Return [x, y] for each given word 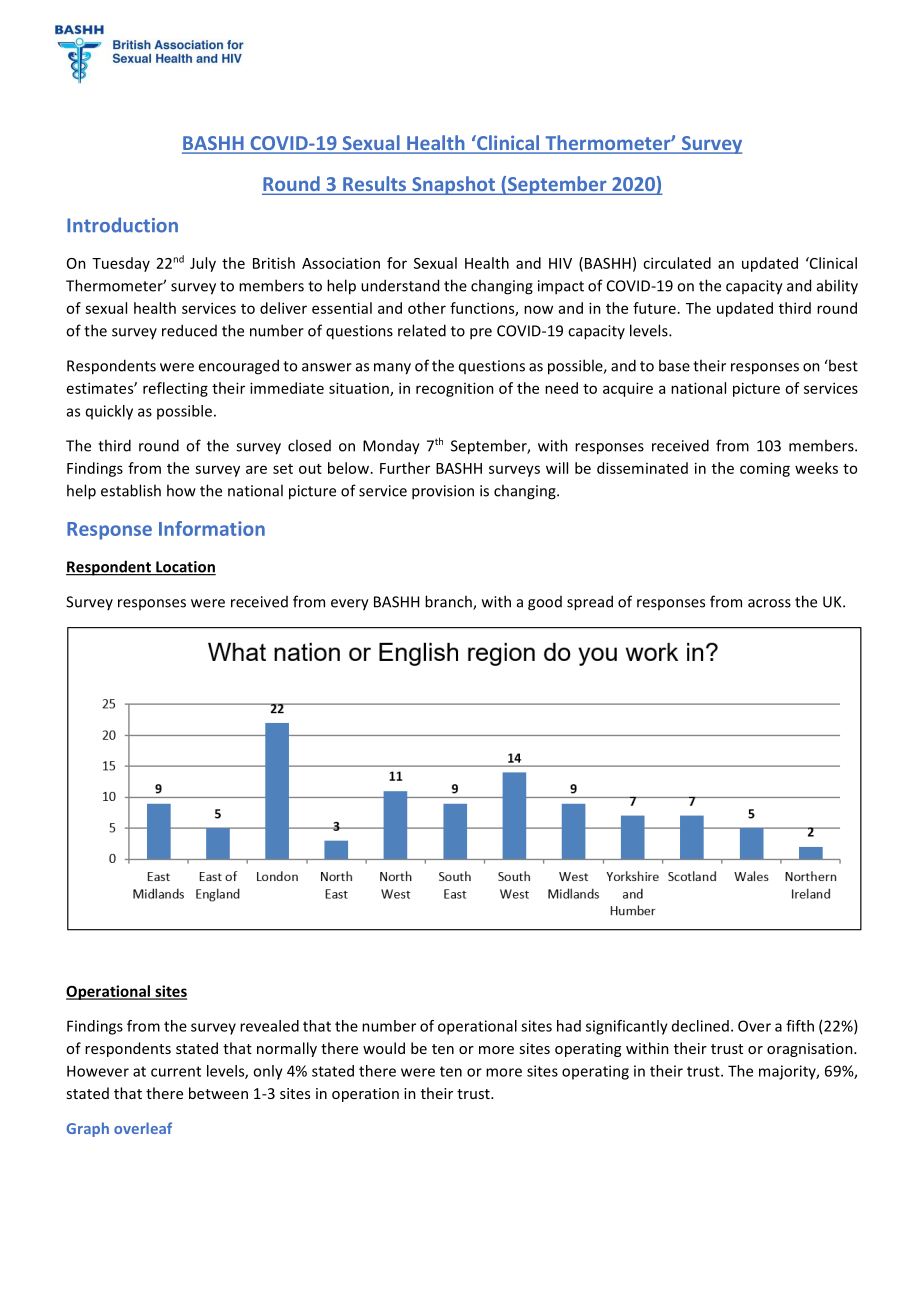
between [218, 1093]
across [769, 603]
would [384, 1048]
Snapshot [453, 185]
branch [449, 602]
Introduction [122, 225]
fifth [800, 1026]
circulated [677, 263]
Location [185, 568]
